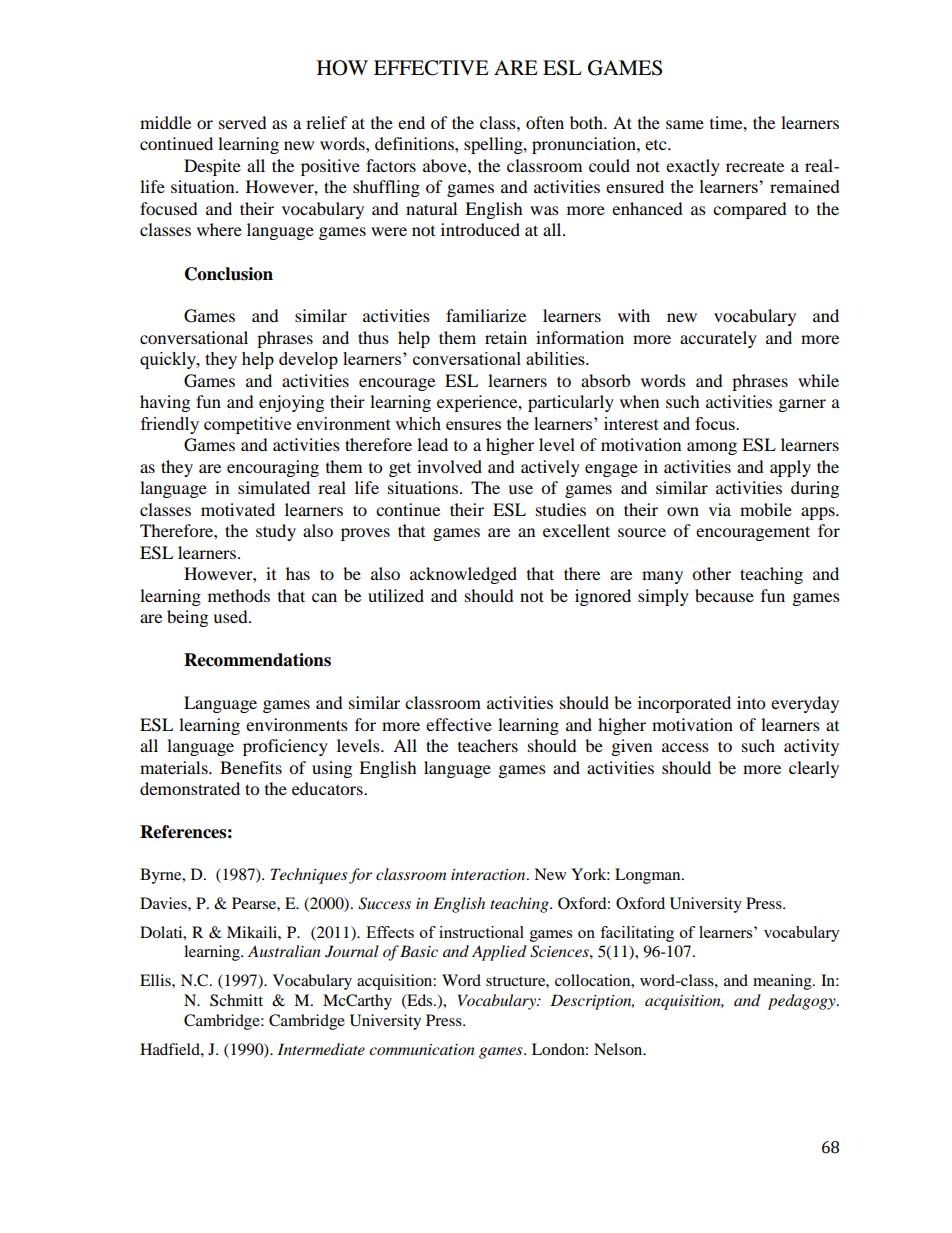  I want to click on pedagogy, so click(803, 1002).
